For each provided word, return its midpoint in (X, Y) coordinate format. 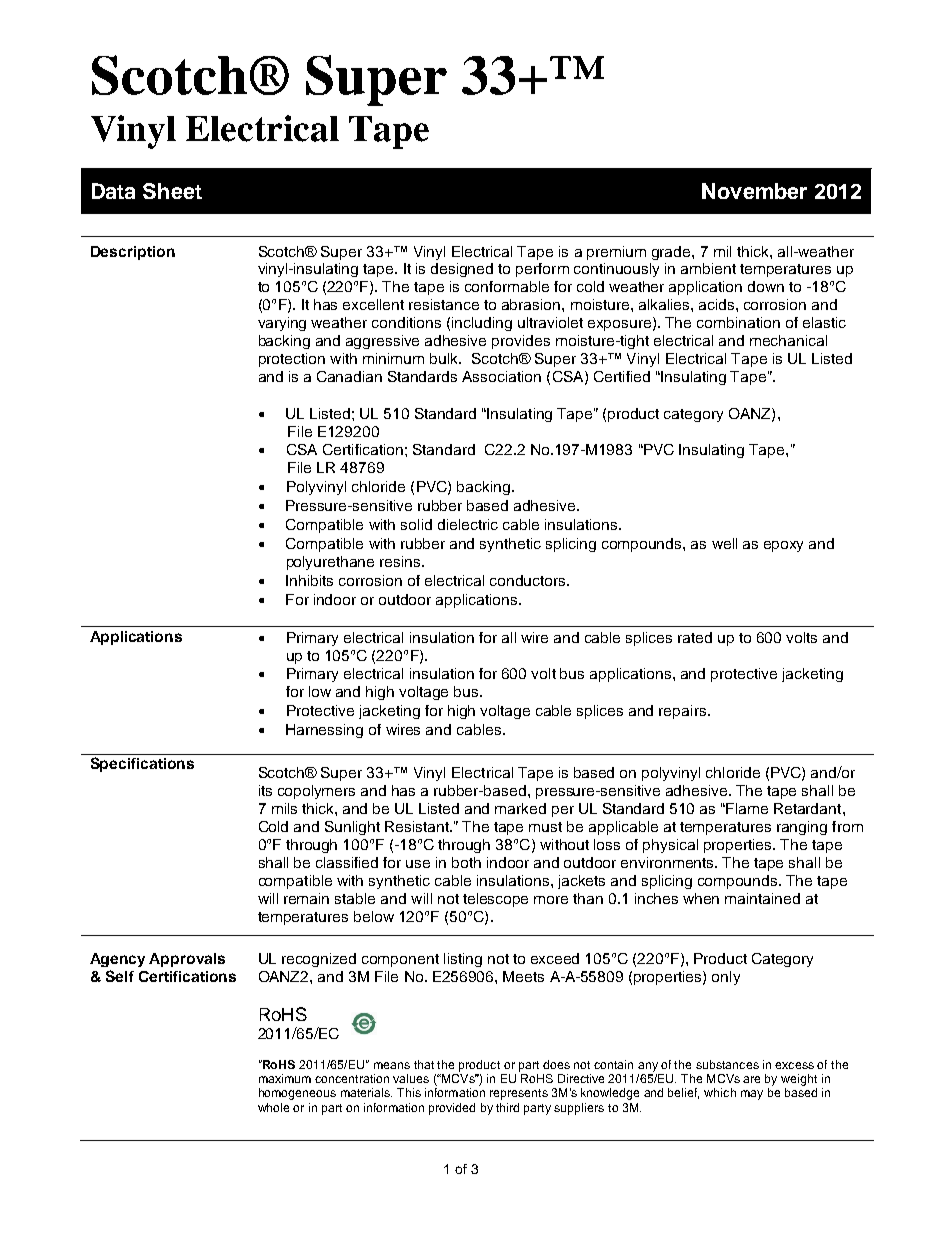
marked (520, 808)
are (751, 1079)
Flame (747, 808)
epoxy (783, 546)
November (754, 191)
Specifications (142, 764)
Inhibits (309, 580)
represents (519, 1094)
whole (273, 1107)
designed (462, 270)
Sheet (172, 191)
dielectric (468, 524)
